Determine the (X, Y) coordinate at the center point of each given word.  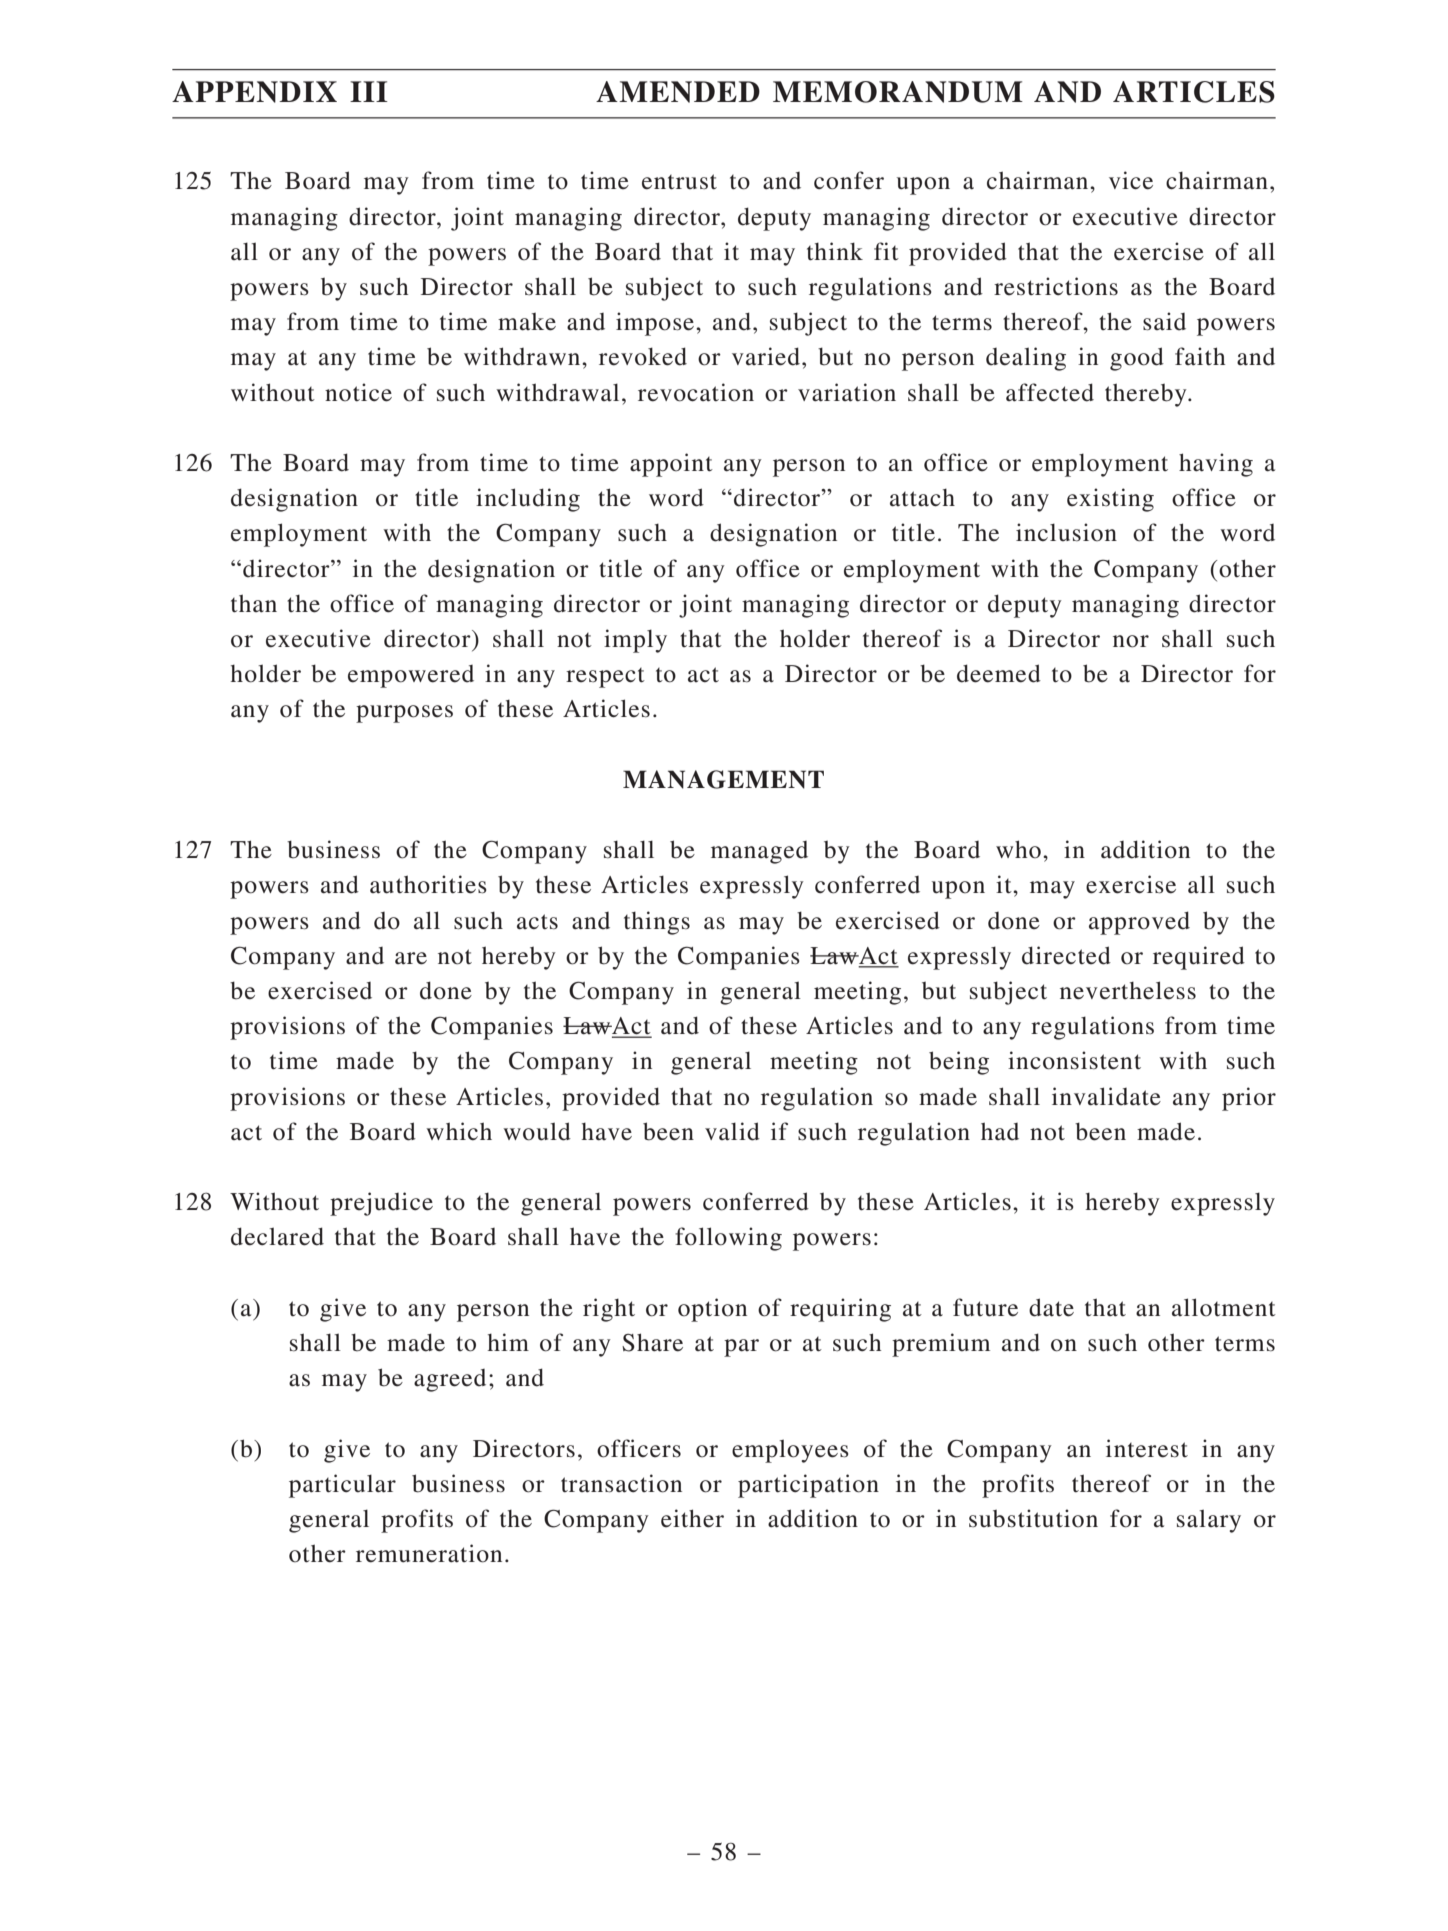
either (692, 1518)
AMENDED (678, 92)
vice (1131, 180)
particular (342, 1486)
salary (1209, 1521)
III (369, 91)
